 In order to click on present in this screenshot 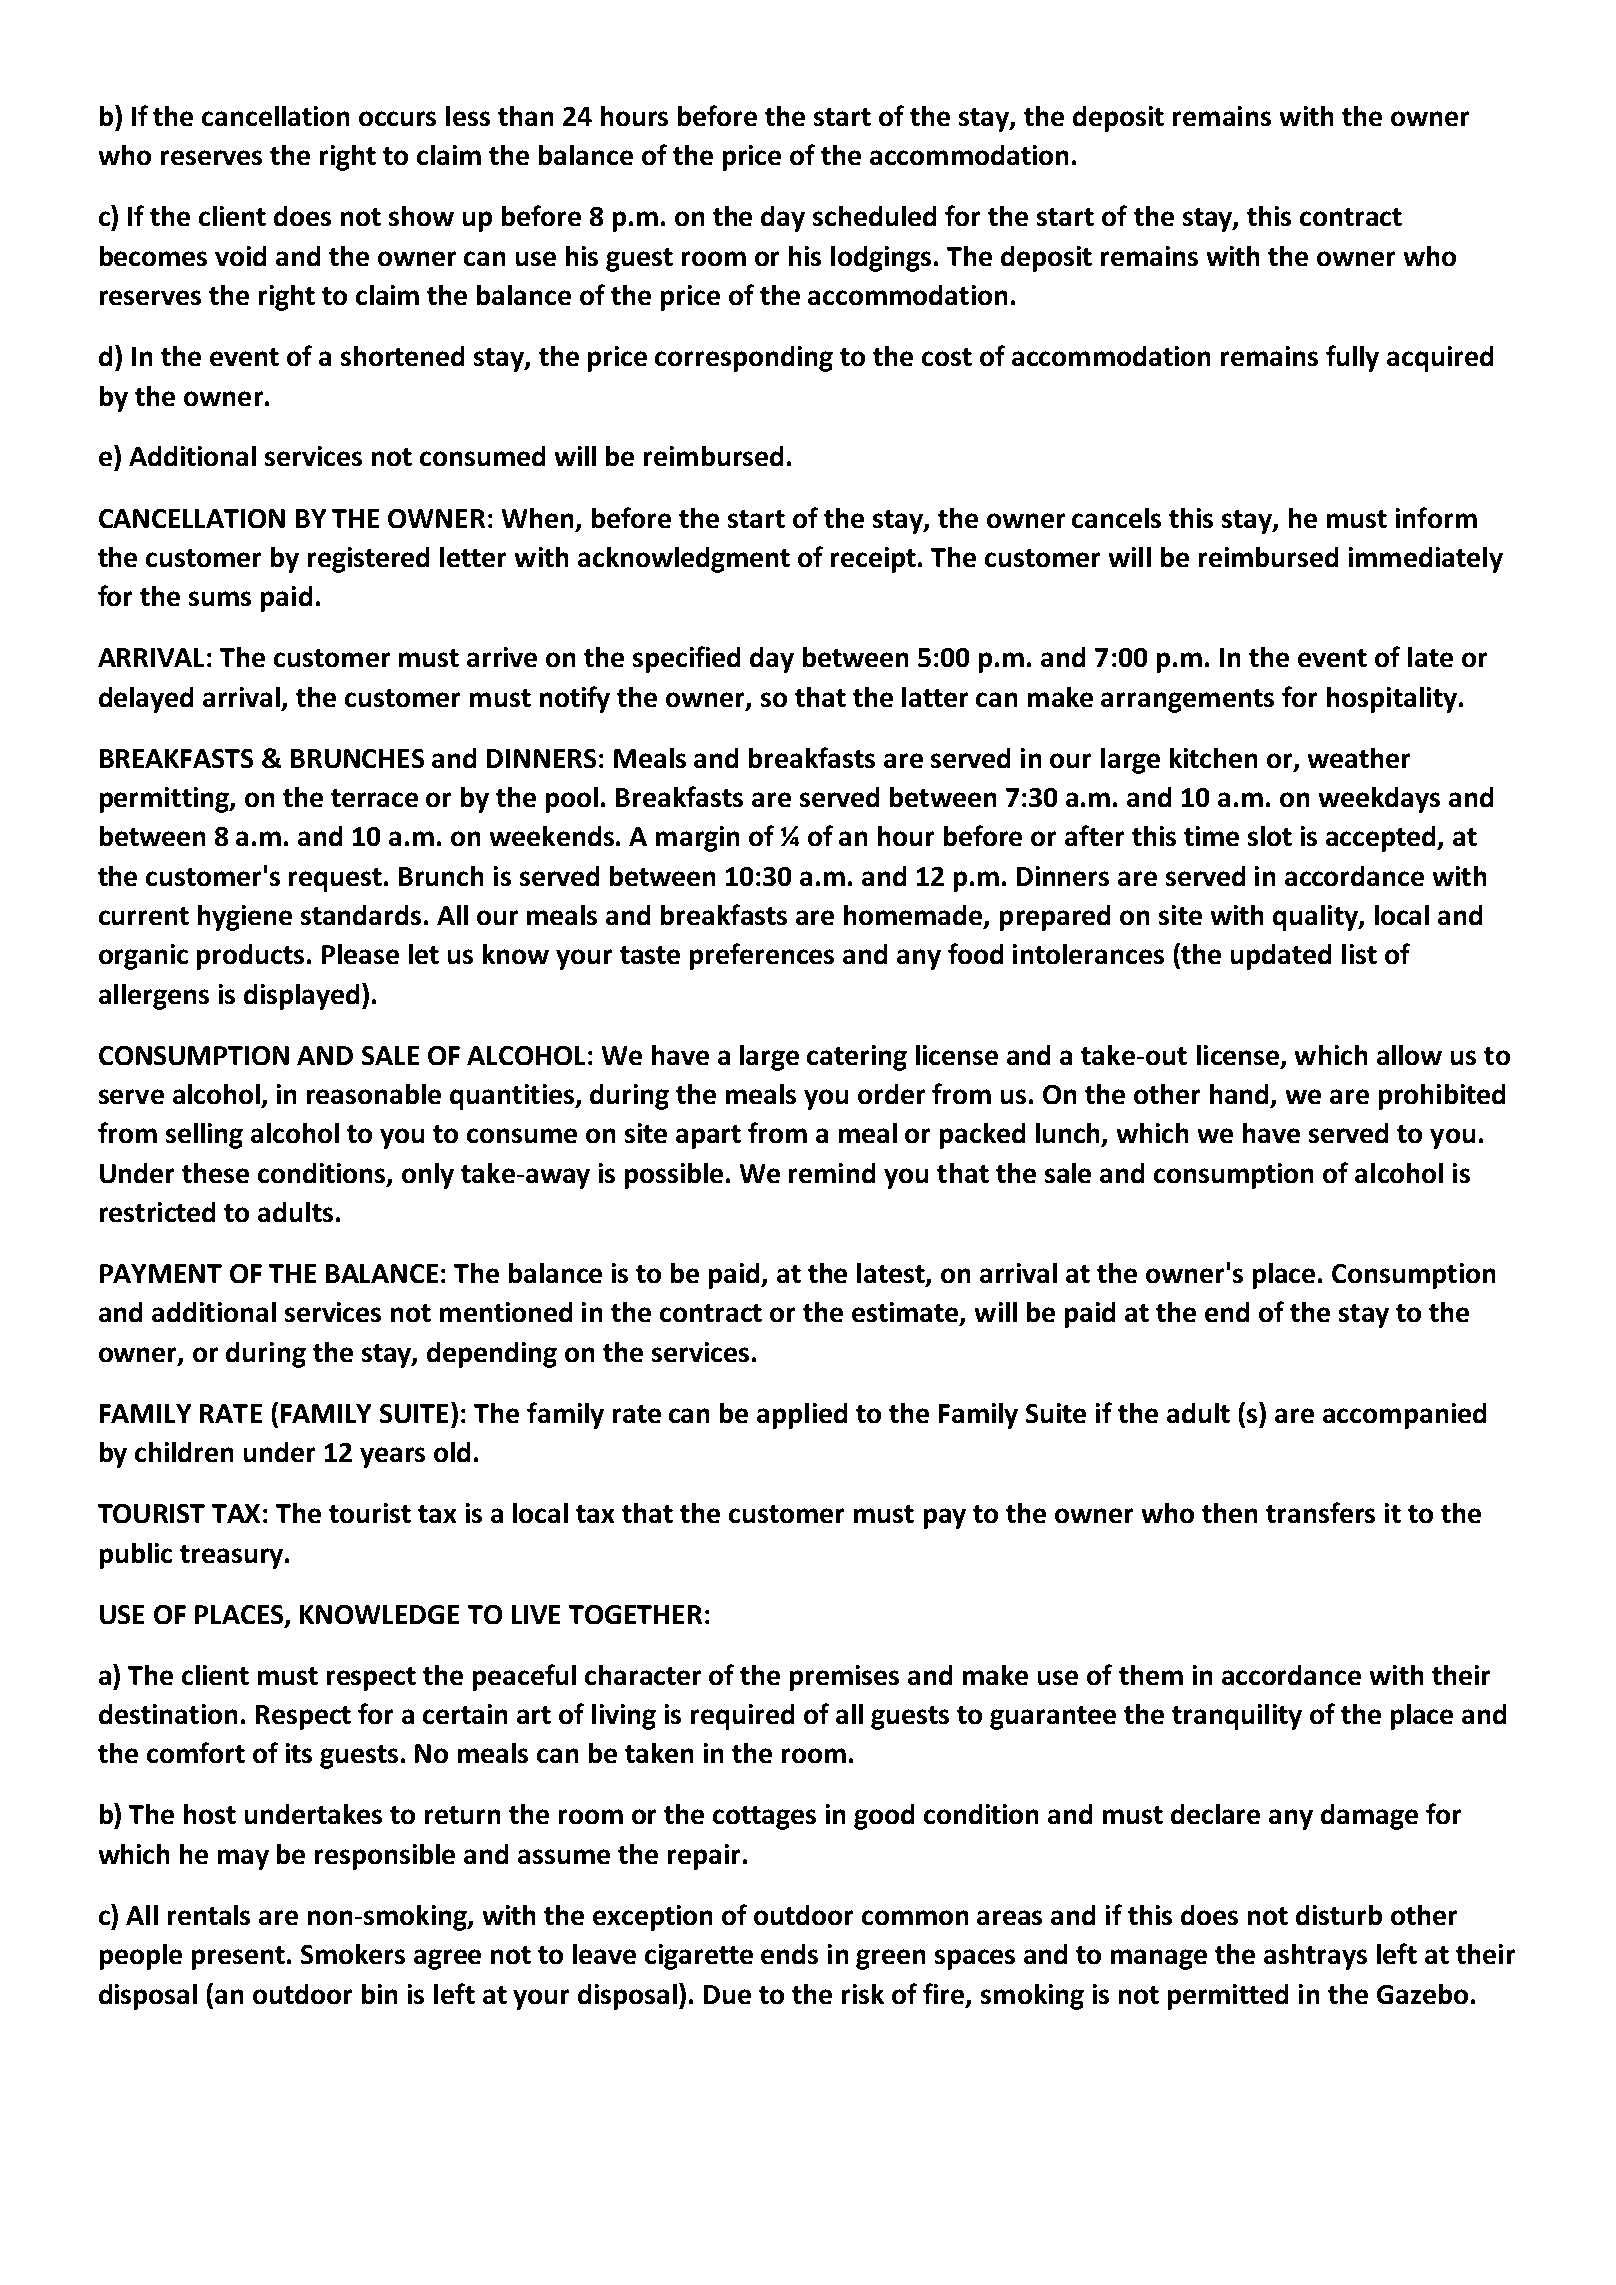, I will do `click(238, 1958)`.
